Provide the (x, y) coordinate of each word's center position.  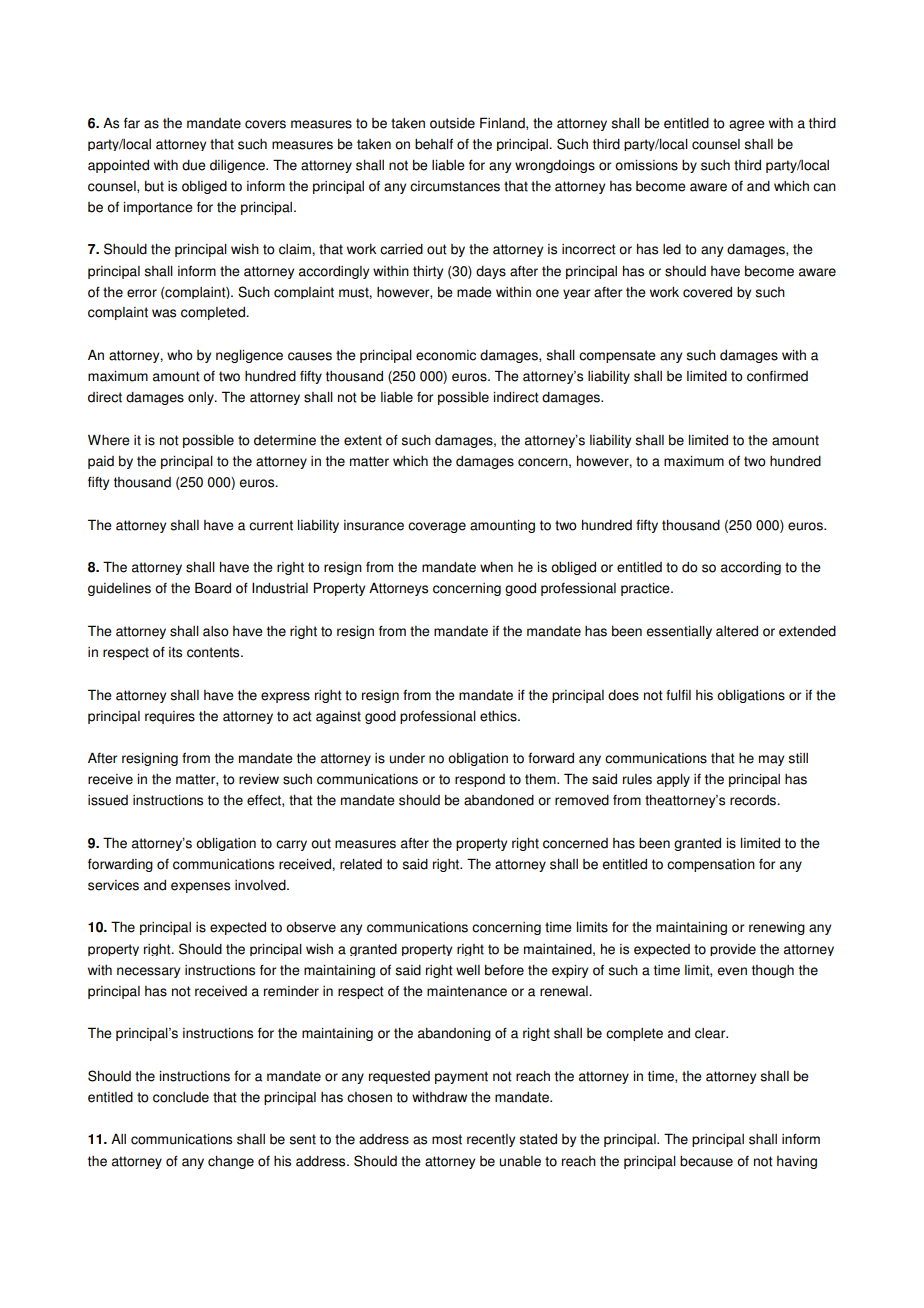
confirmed (777, 376)
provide (733, 950)
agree (747, 125)
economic (446, 355)
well (468, 970)
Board (213, 588)
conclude (181, 1097)
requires (170, 717)
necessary (148, 972)
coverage (437, 527)
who (180, 355)
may (771, 760)
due (194, 165)
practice (646, 589)
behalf (434, 144)
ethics (499, 716)
